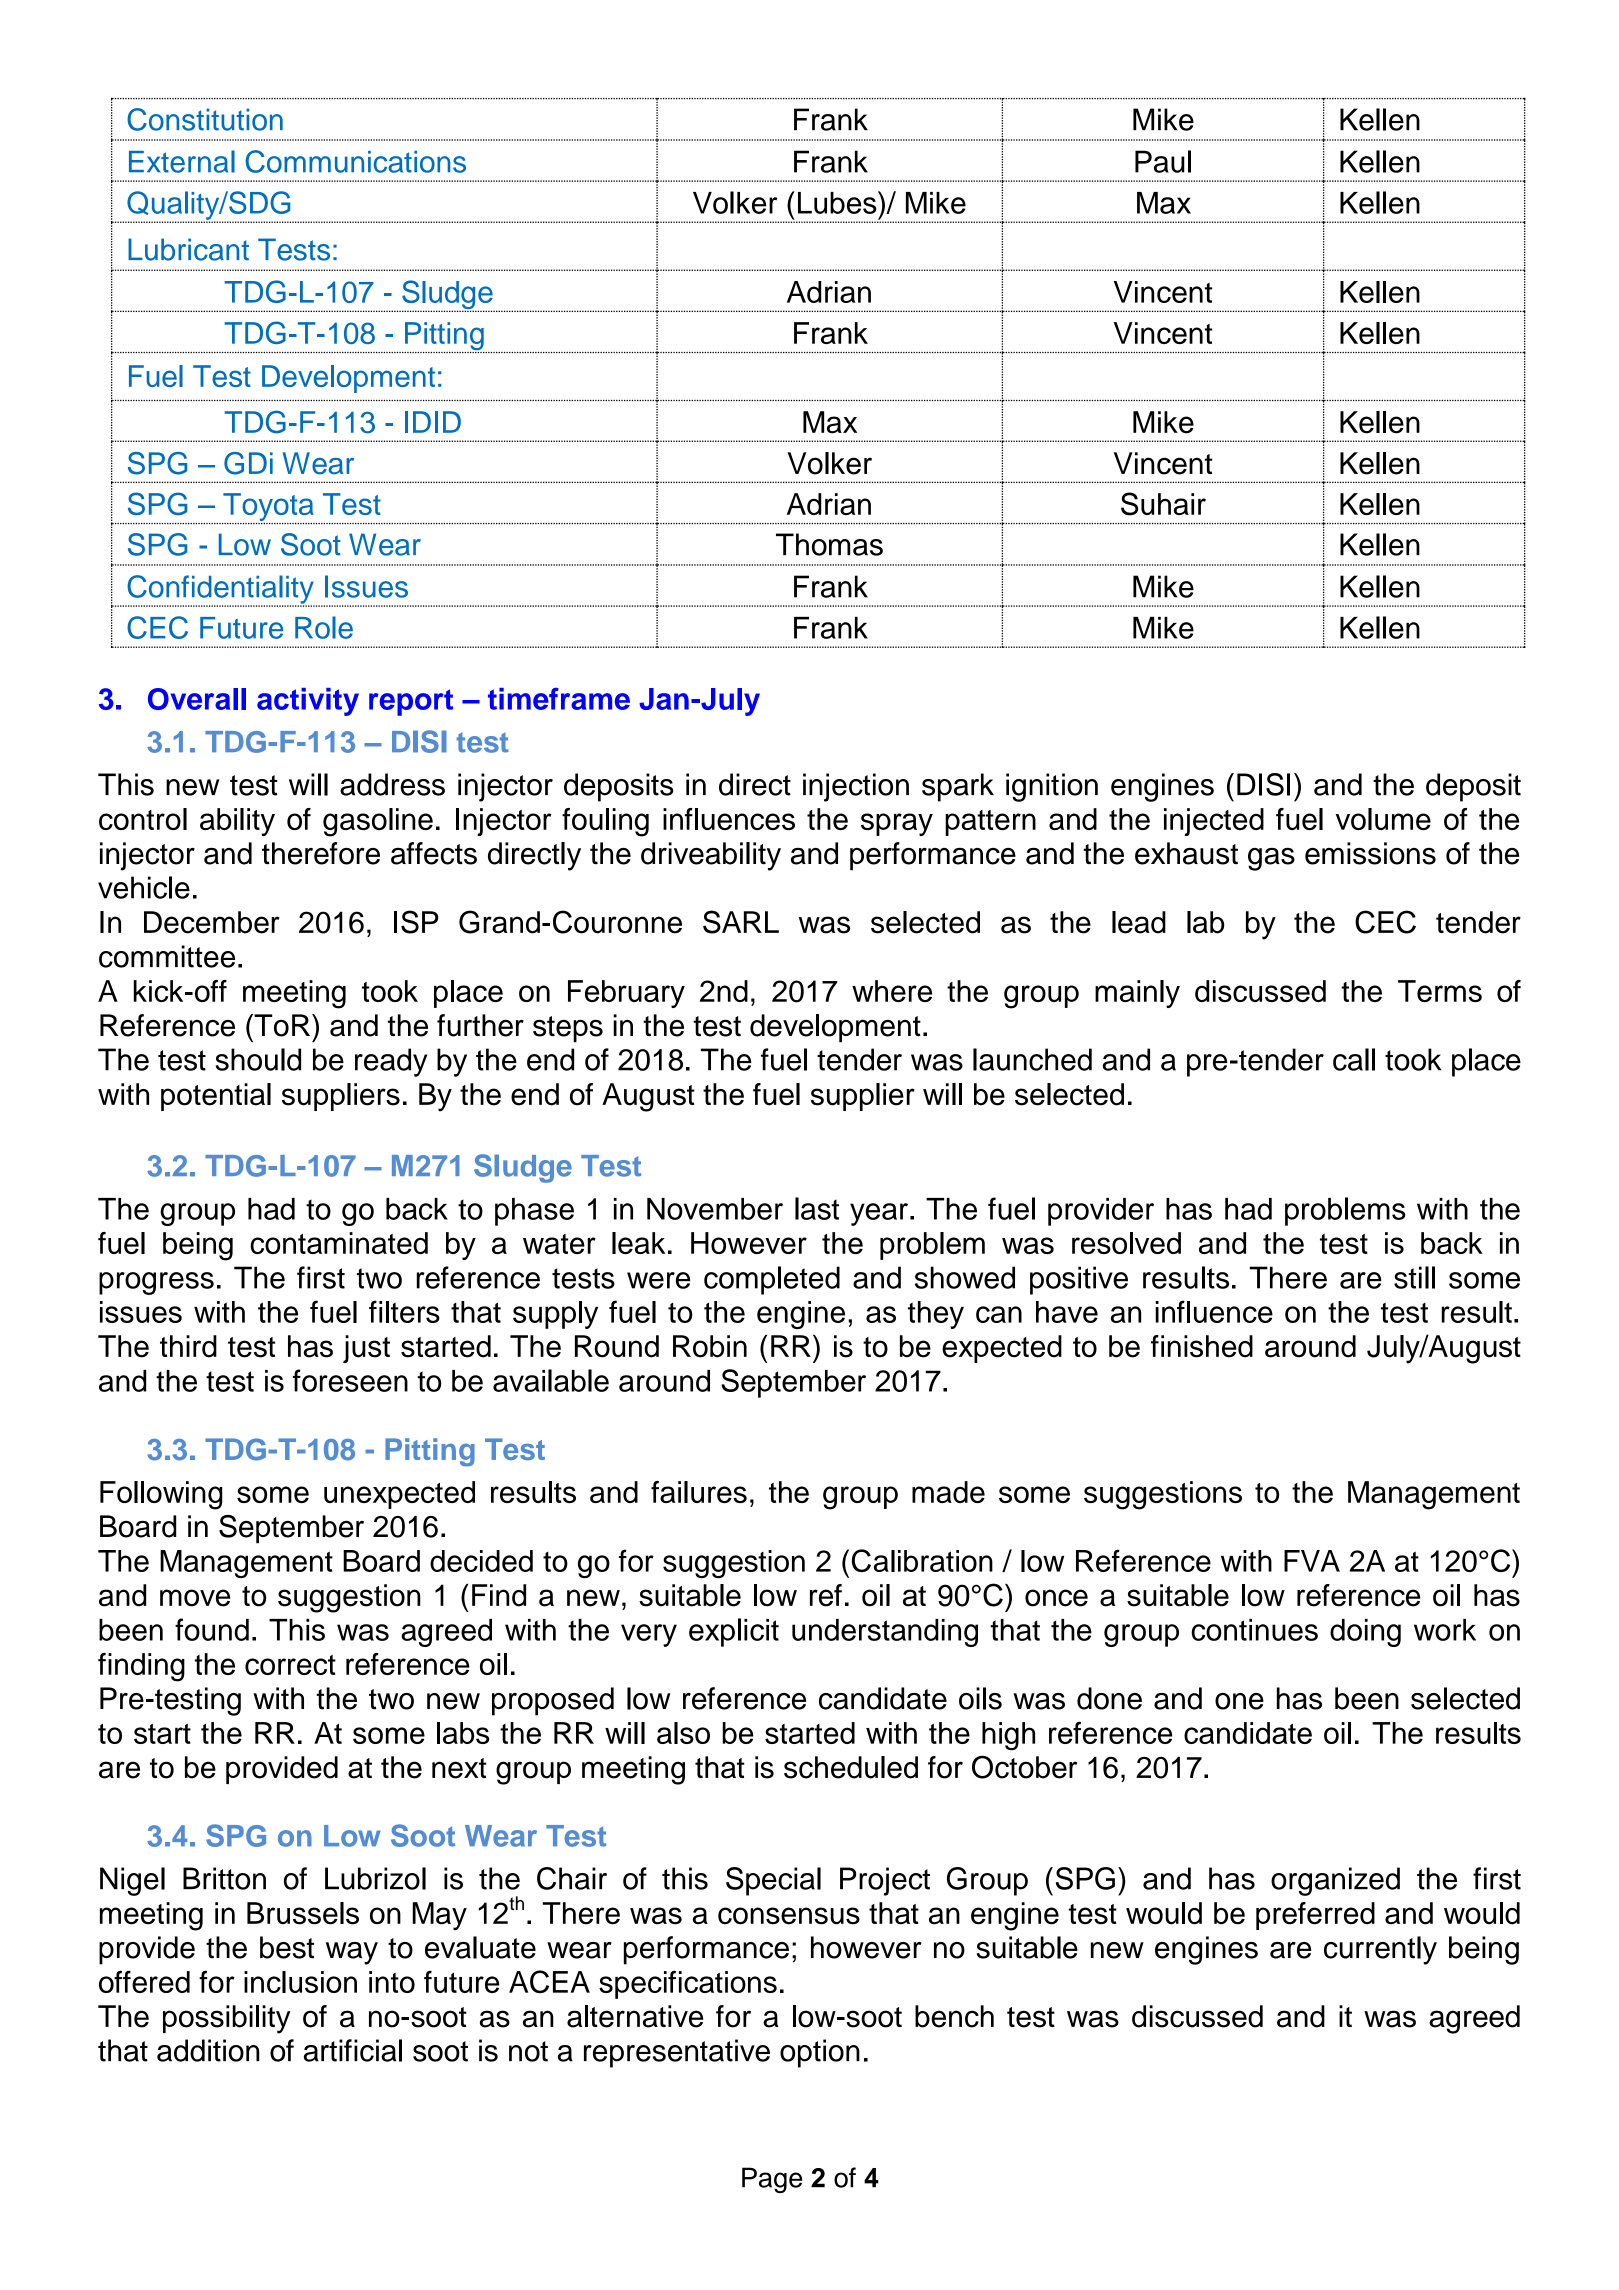 The width and height of the screenshot is (1619, 2290). Describe the element at coordinates (356, 161) in the screenshot. I see `Communications` at that location.
